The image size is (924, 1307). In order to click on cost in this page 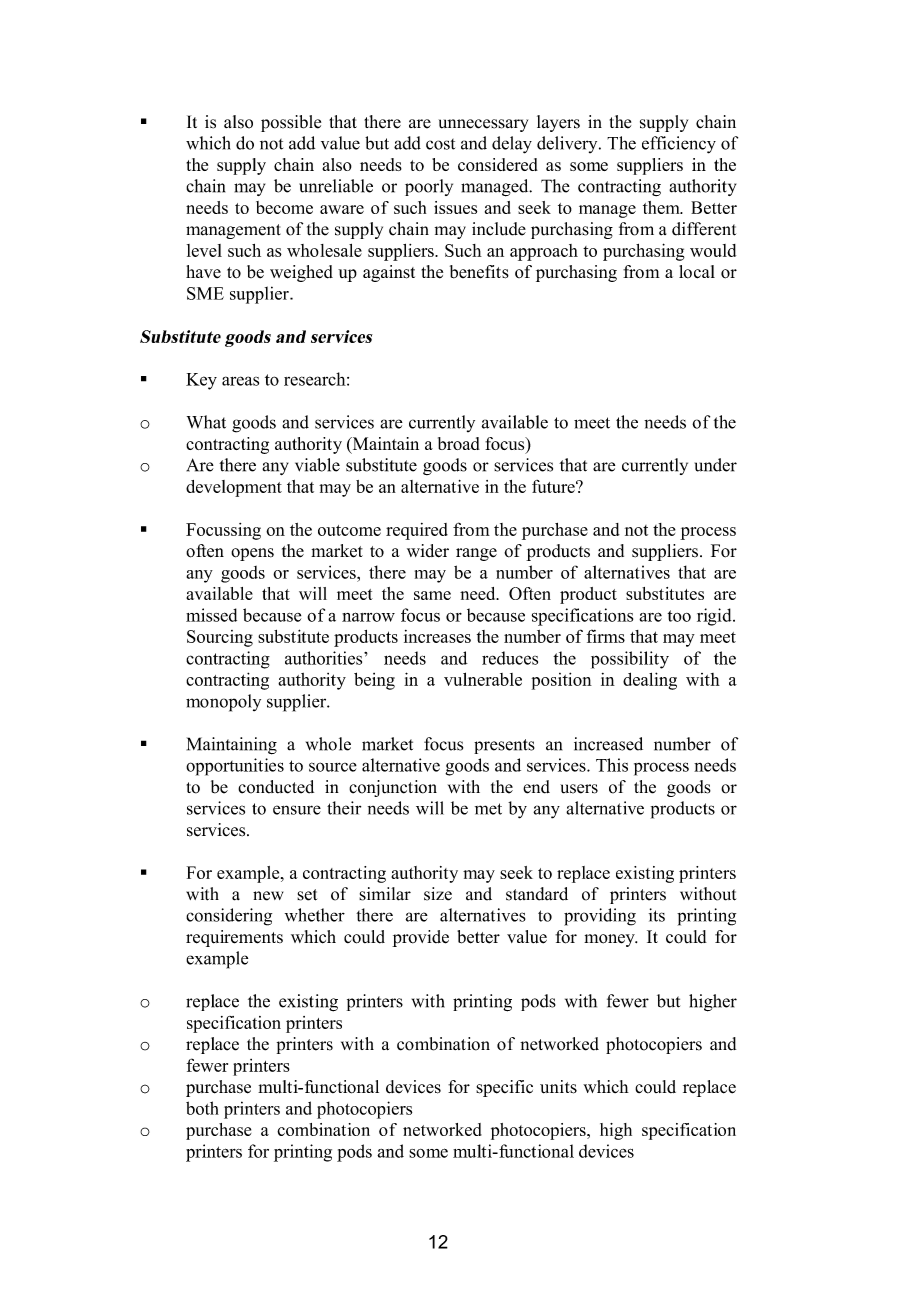, I will do `click(440, 144)`.
